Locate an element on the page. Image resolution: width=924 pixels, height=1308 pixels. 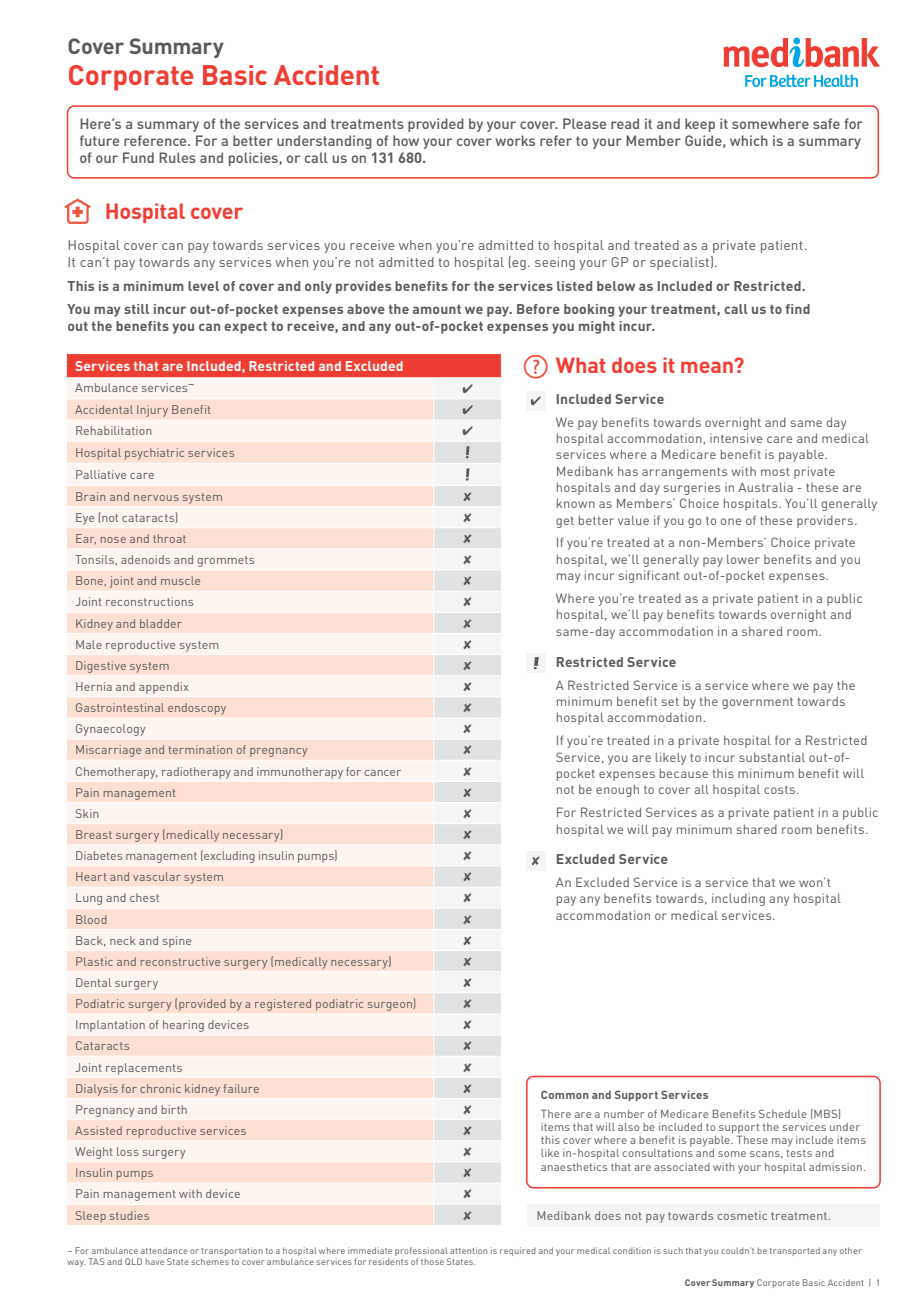
Rules is located at coordinates (177, 157).
